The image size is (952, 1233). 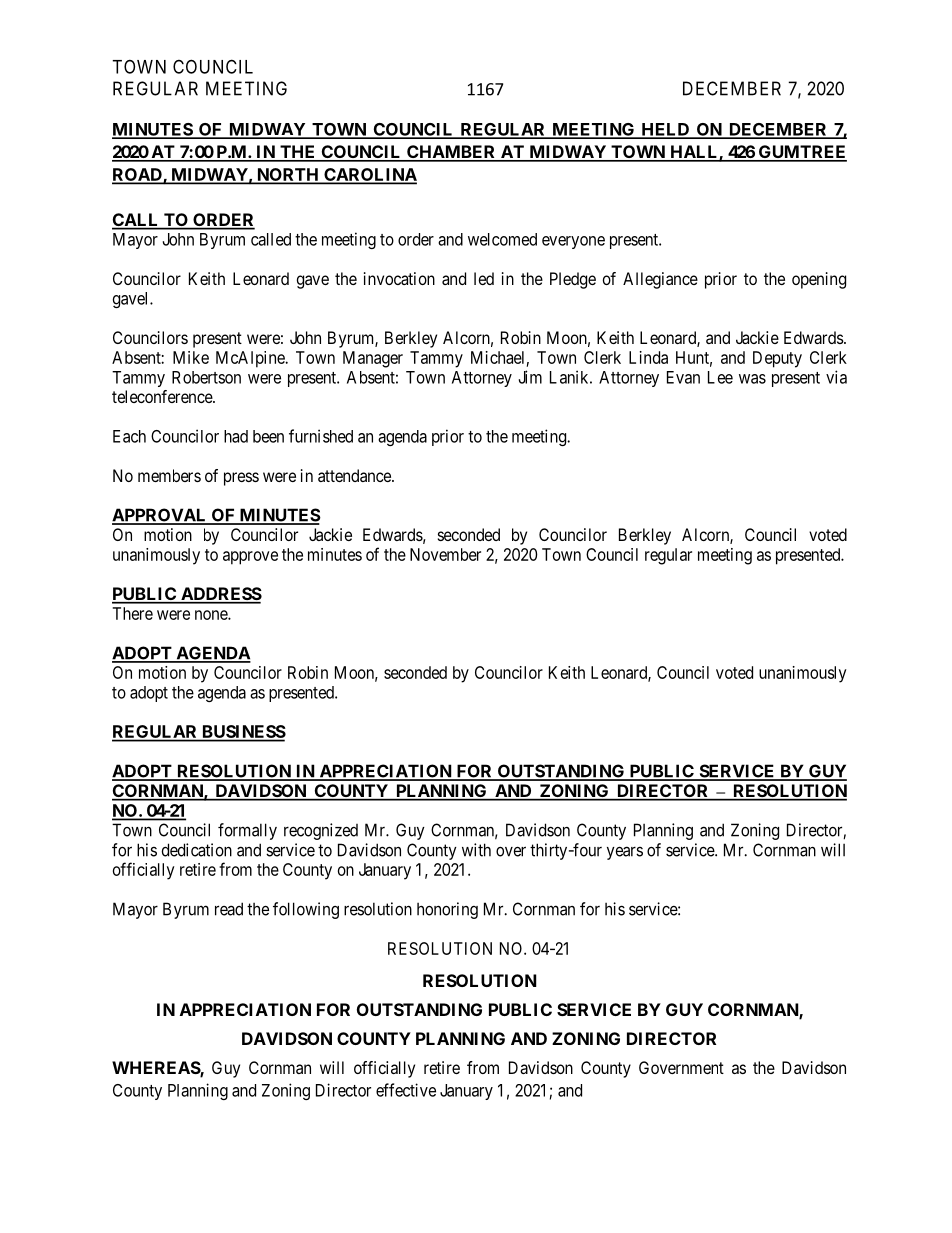 What do you see at coordinates (355, 475) in the screenshot?
I see `attendance` at bounding box center [355, 475].
